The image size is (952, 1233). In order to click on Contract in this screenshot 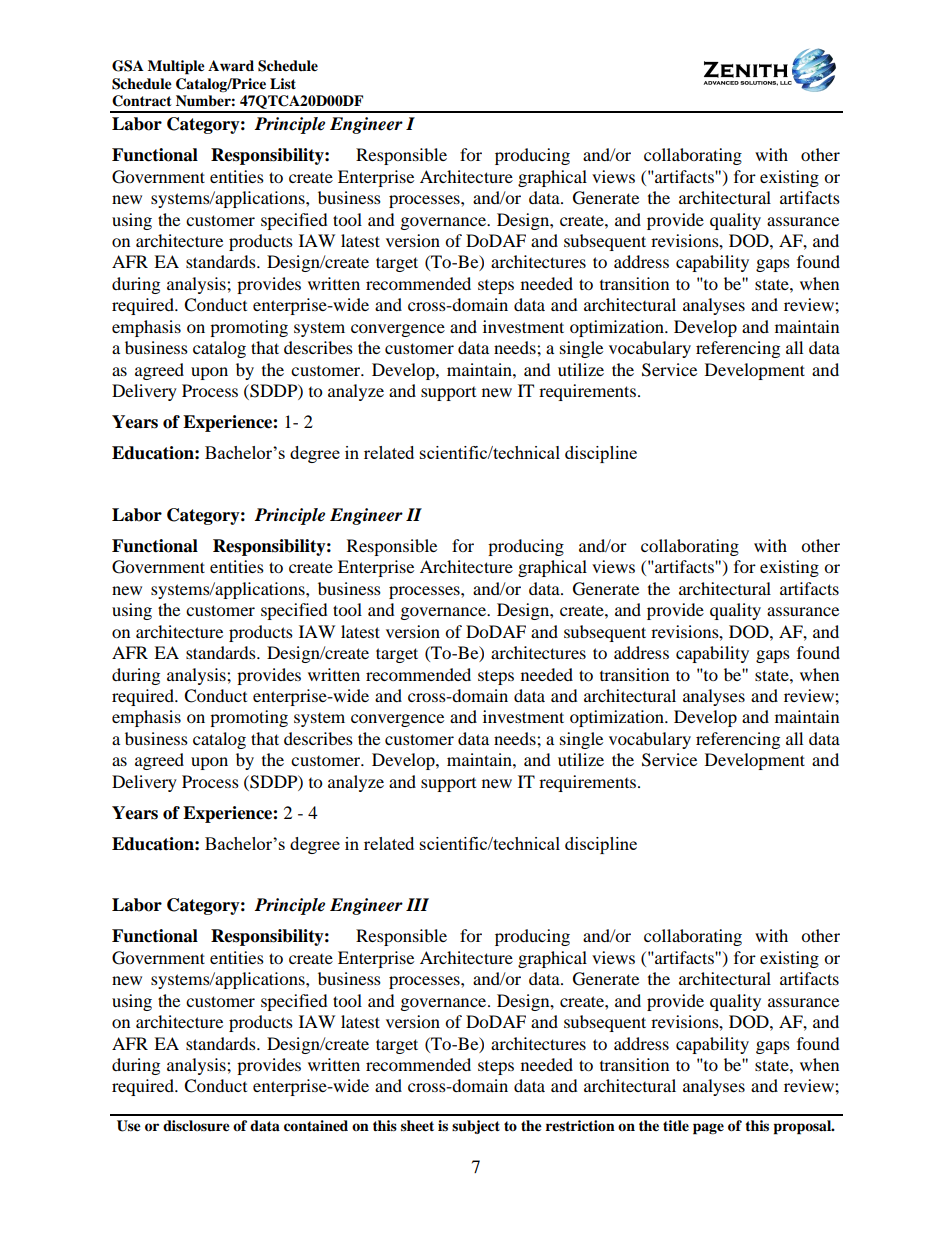, I will do `click(142, 101)`.
